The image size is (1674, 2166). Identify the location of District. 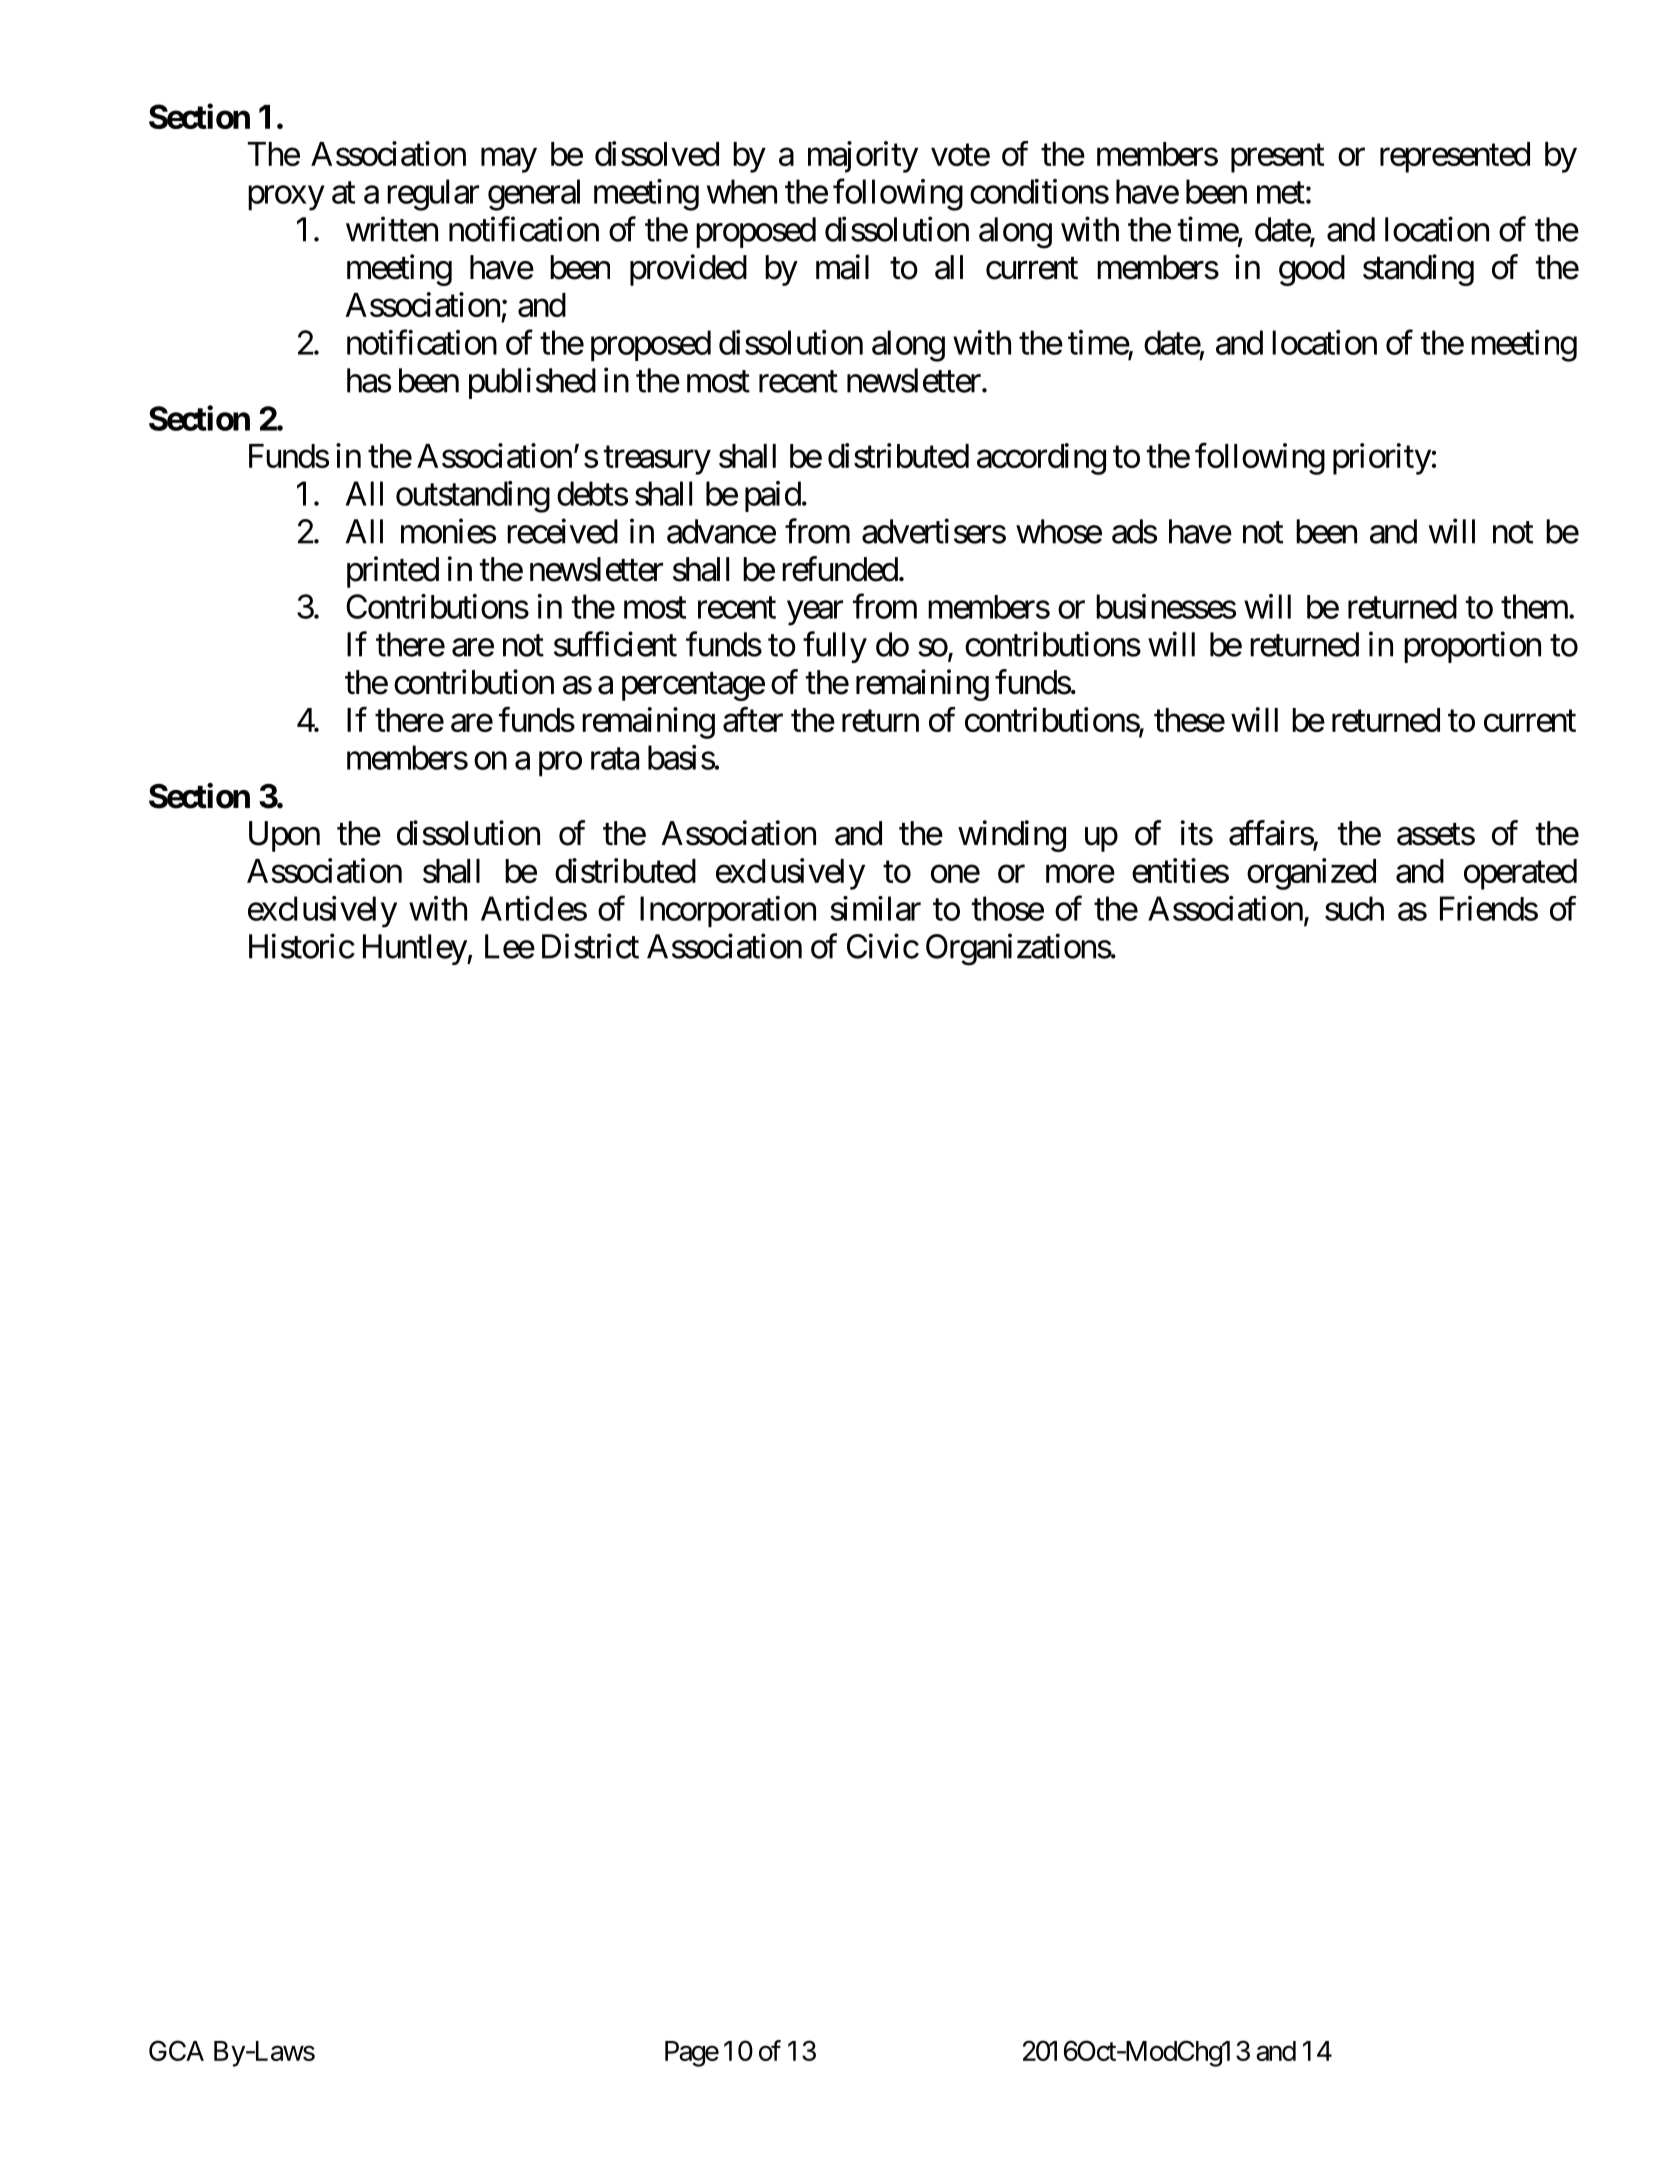
(590, 946).
